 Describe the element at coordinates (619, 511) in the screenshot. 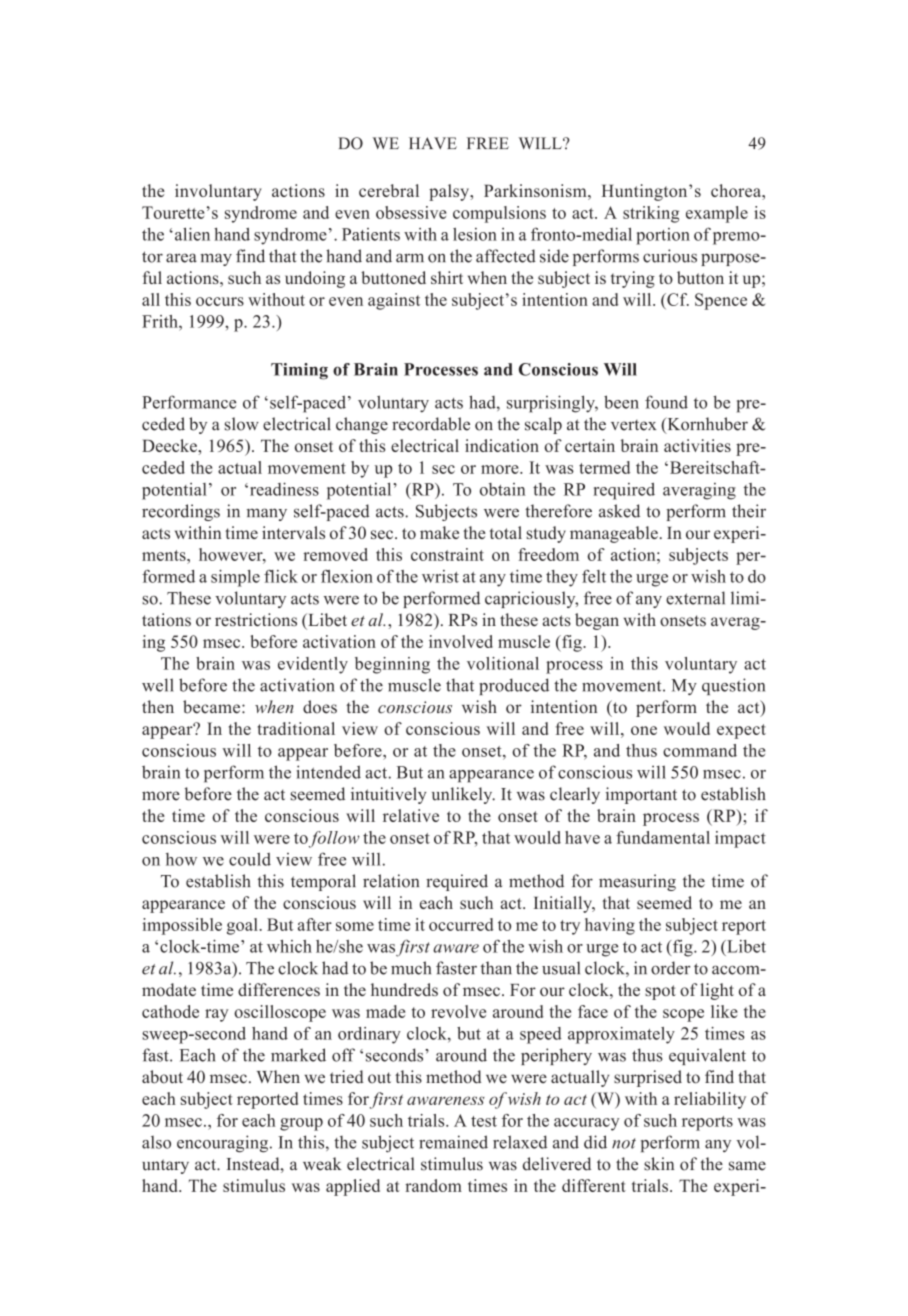

I see `asked` at that location.
